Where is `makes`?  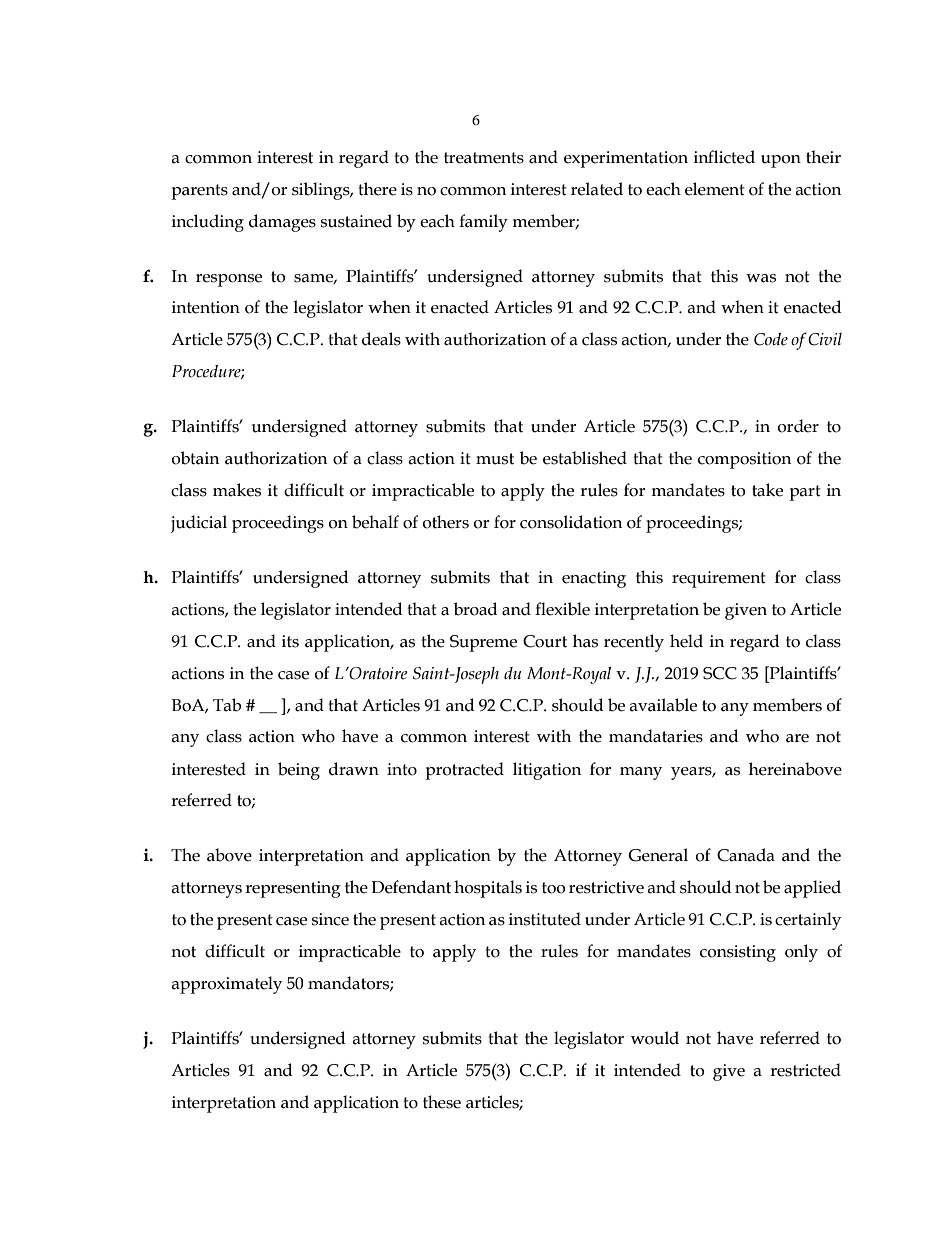
makes is located at coordinates (237, 490).
